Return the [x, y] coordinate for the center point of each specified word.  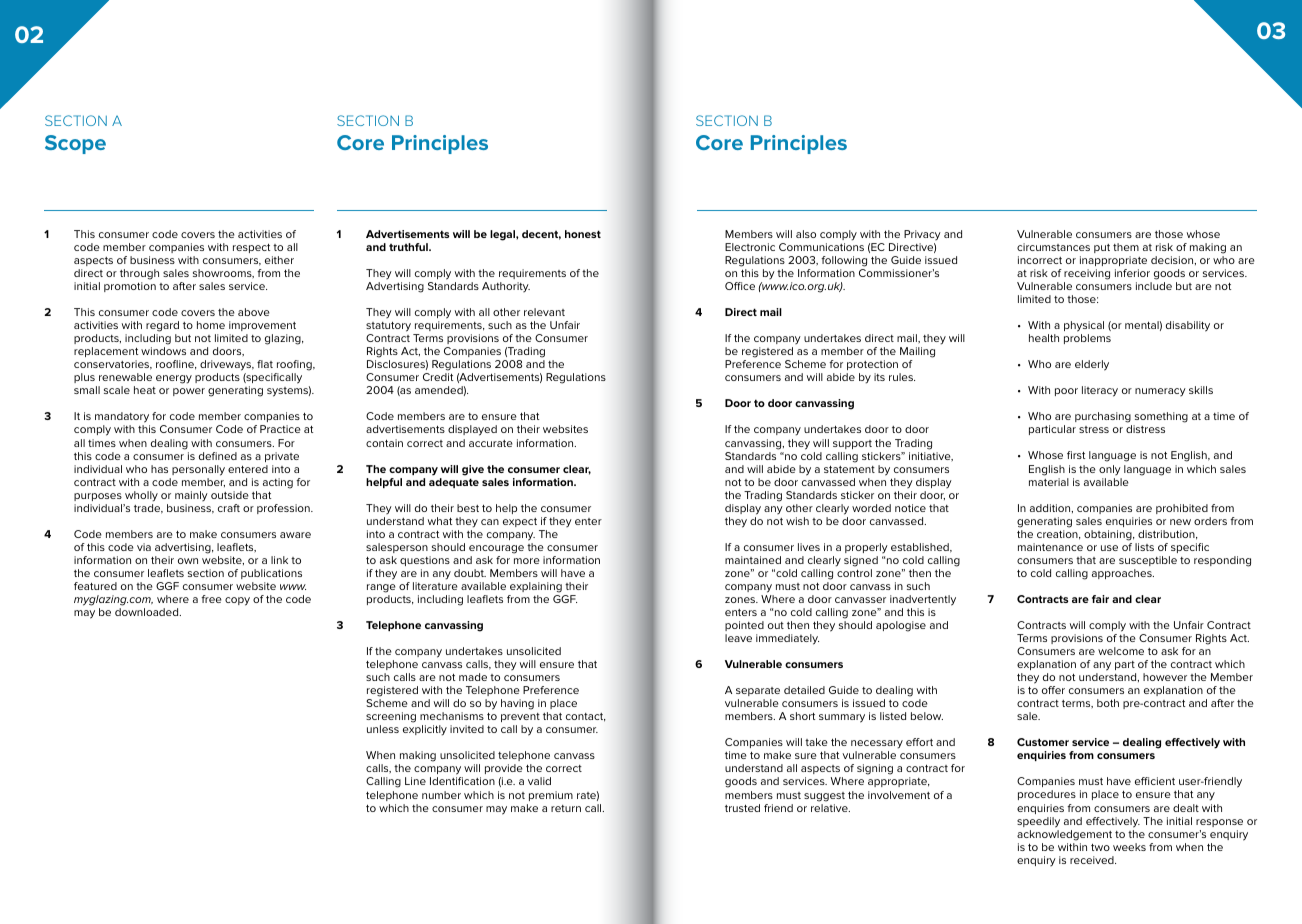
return [566, 808]
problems [1087, 339]
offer [1053, 690]
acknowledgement [1064, 835]
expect [520, 522]
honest [583, 234]
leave [738, 638]
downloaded [148, 612]
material [1049, 482]
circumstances [1053, 247]
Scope [75, 144]
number [441, 795]
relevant [544, 312]
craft [229, 508]
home [211, 325]
